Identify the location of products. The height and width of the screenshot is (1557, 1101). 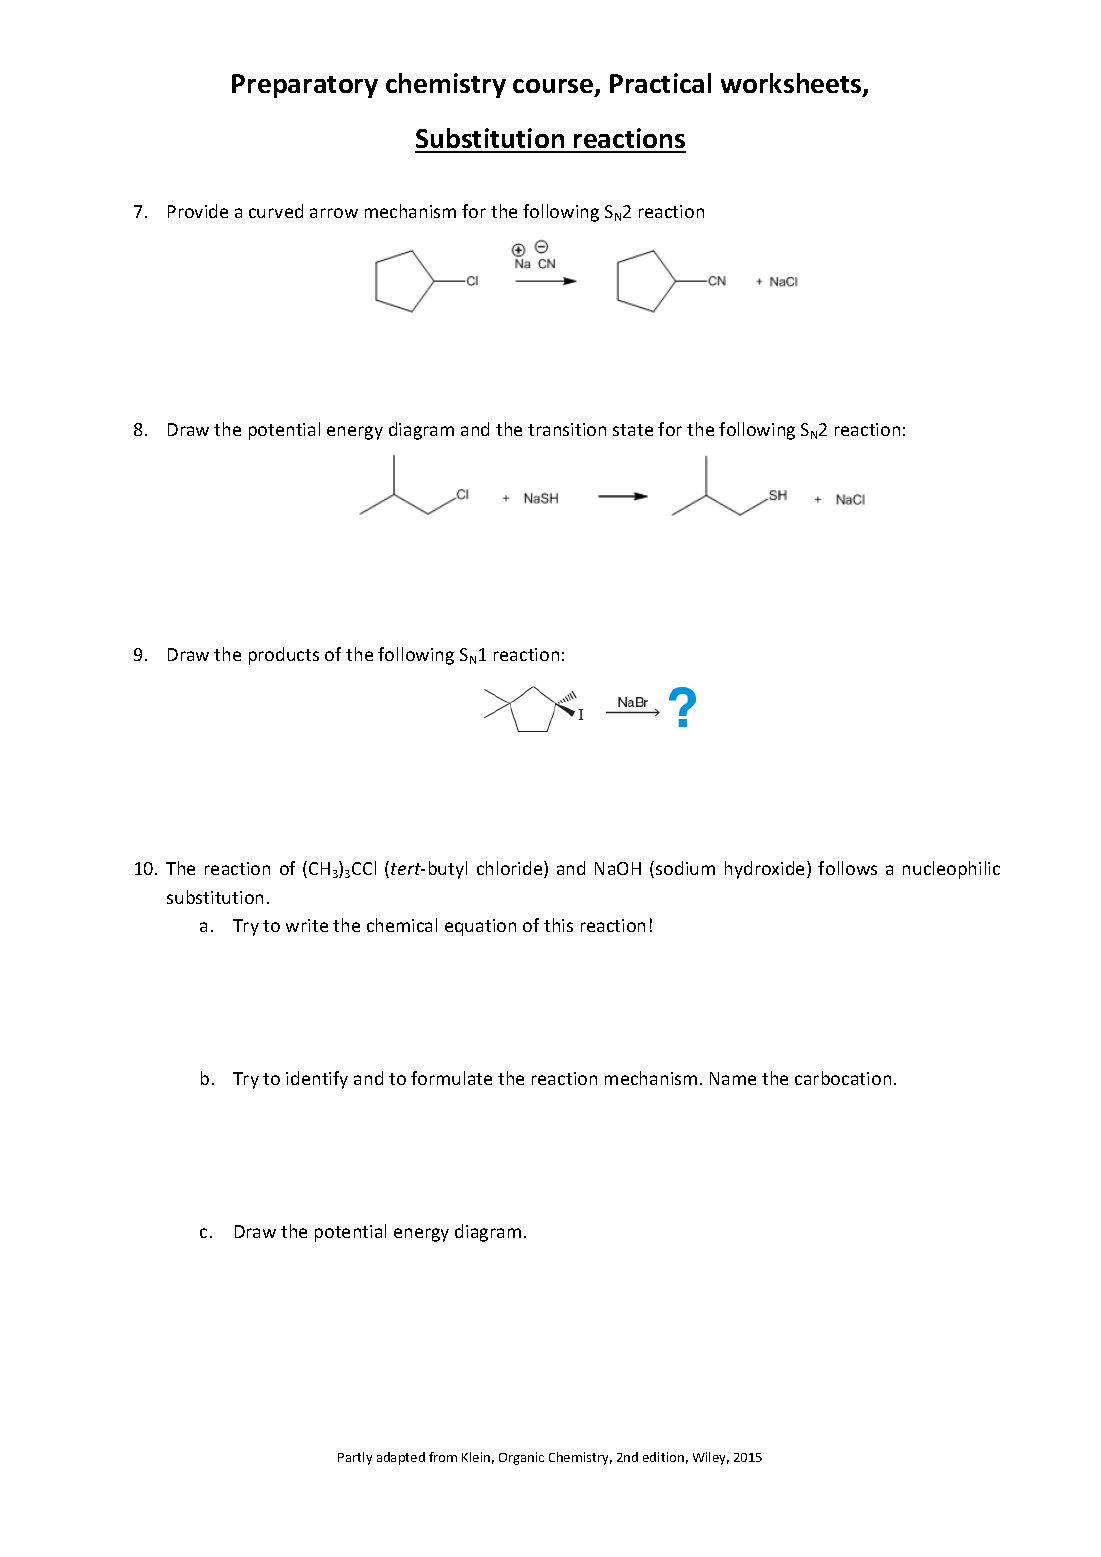
(284, 656).
